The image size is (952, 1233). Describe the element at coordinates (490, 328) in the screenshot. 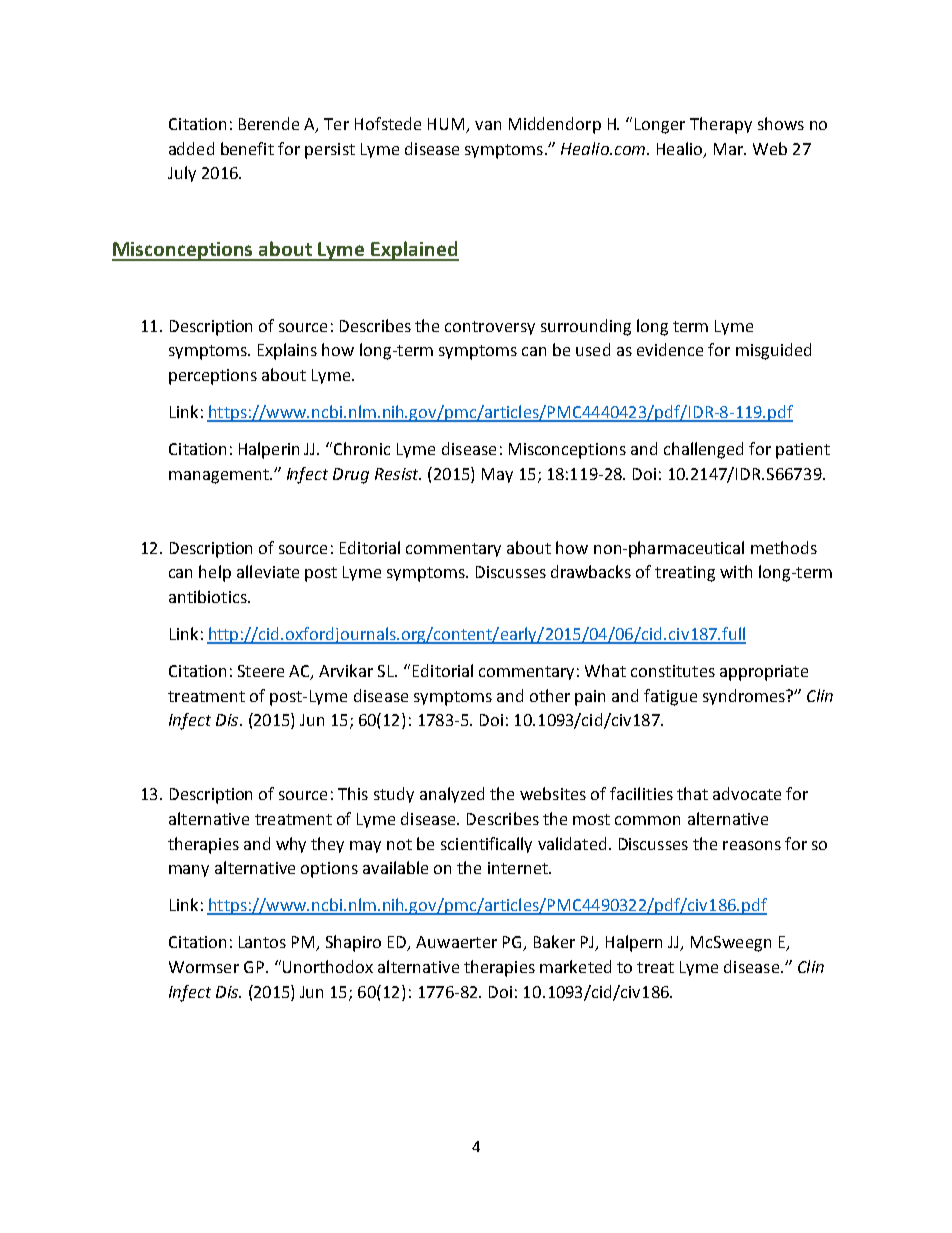

I see `controversy` at that location.
